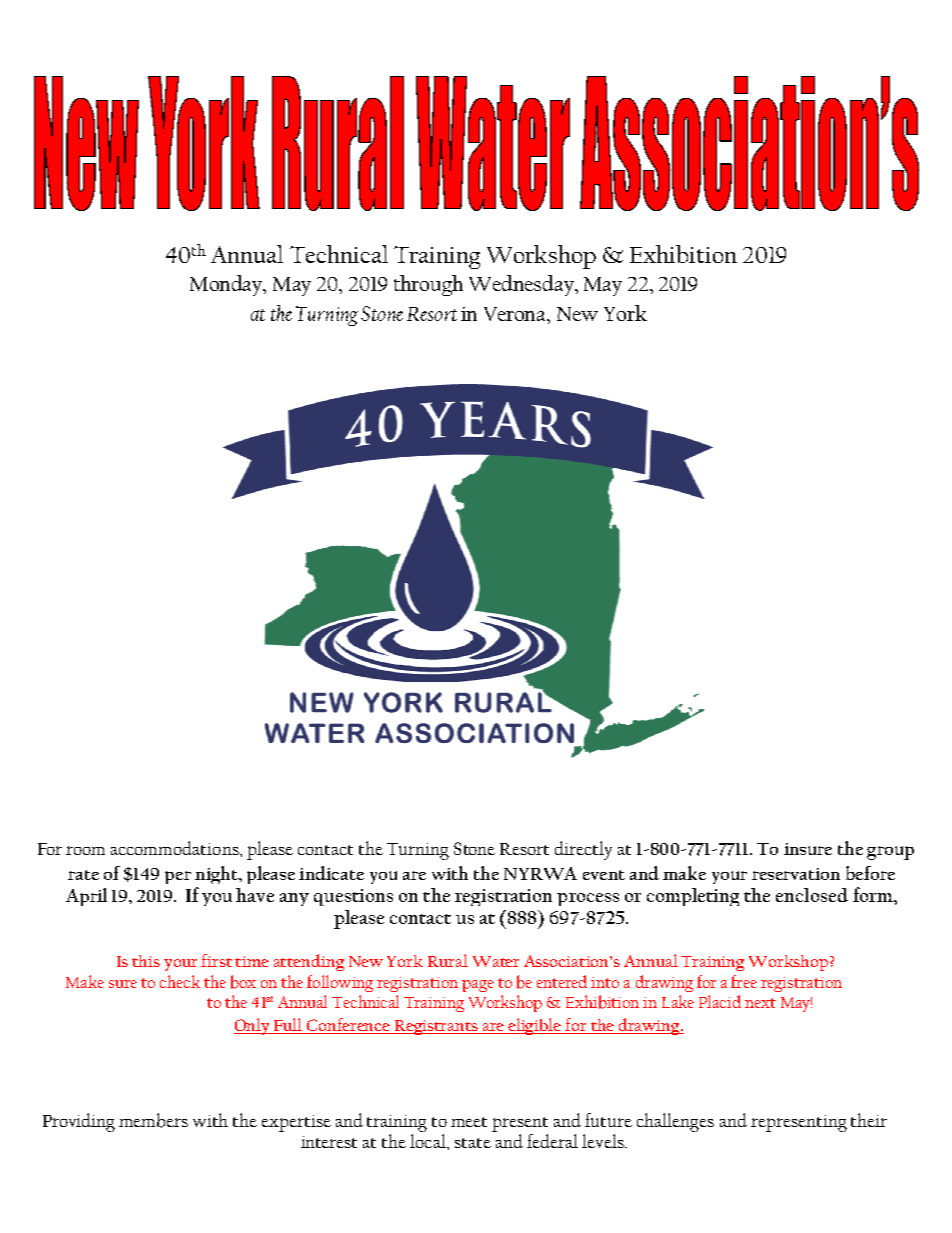 Image resolution: width=952 pixels, height=1233 pixels. Describe the element at coordinates (890, 853) in the page. I see `group` at that location.
